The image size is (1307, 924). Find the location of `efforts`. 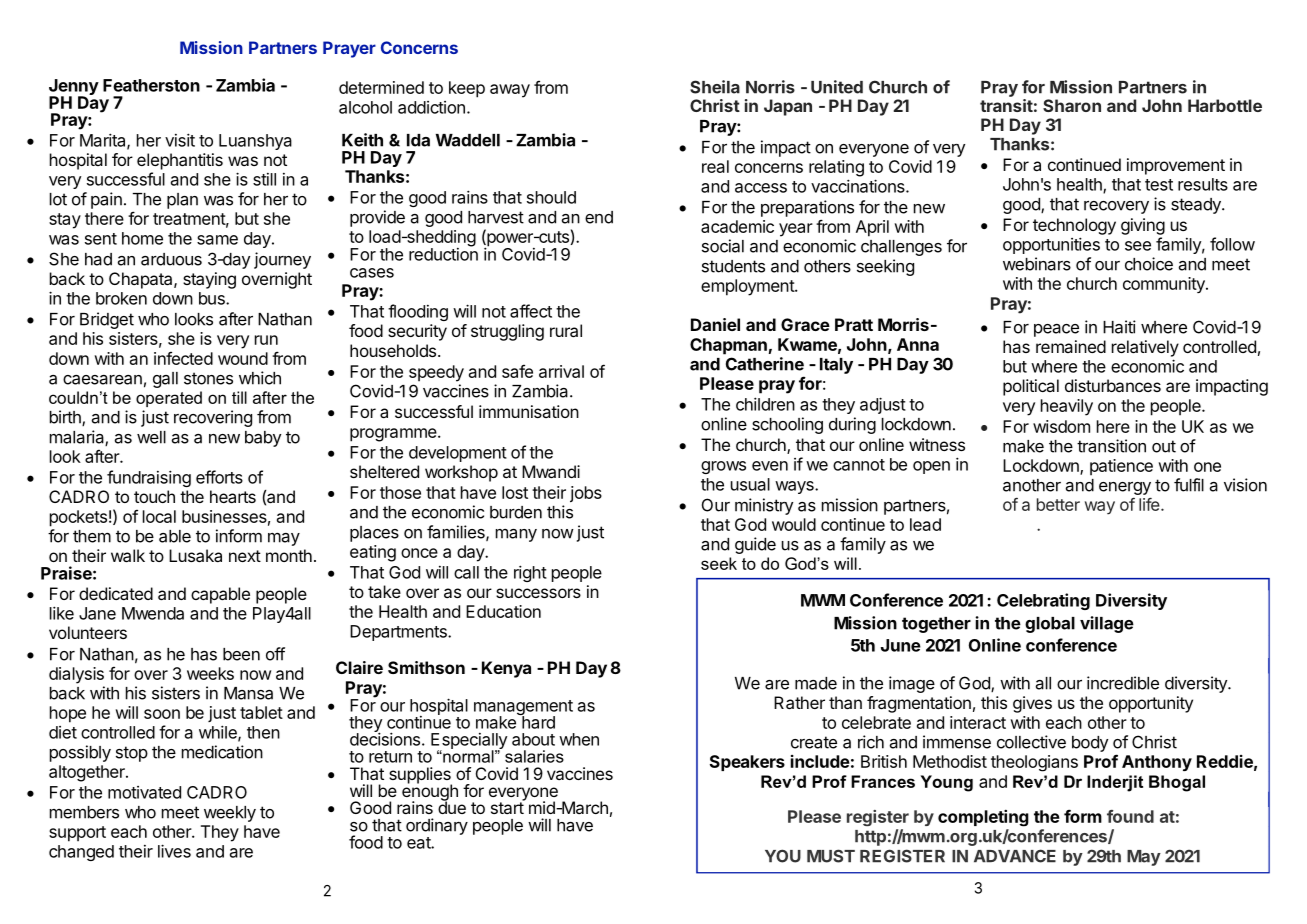

efforts is located at coordinates (219, 477).
